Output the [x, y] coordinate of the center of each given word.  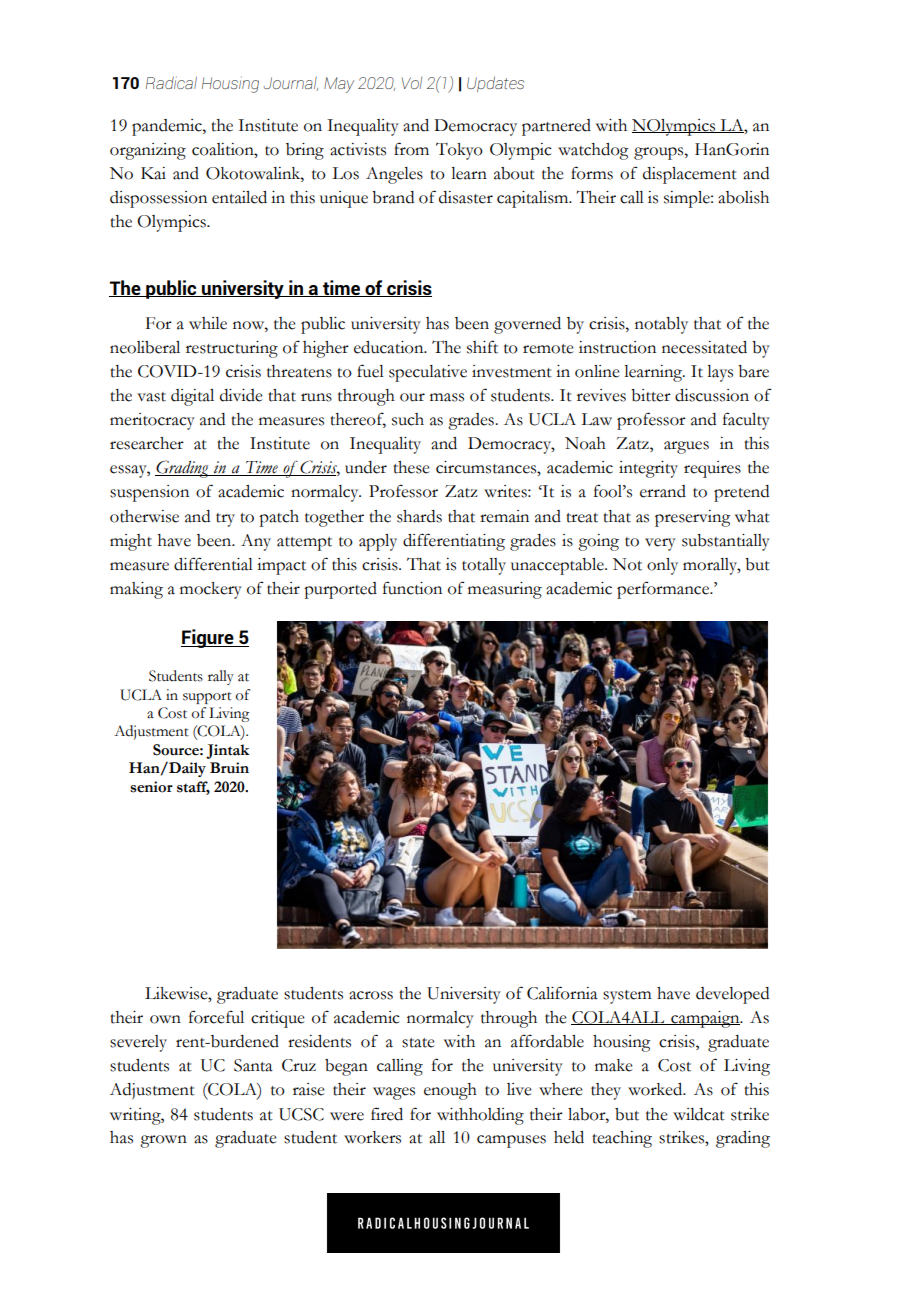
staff [193, 787]
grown [163, 1141]
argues [686, 447]
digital [192, 397]
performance [664, 590]
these [411, 467]
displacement [690, 175]
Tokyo [459, 151]
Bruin [229, 768]
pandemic [168, 127]
